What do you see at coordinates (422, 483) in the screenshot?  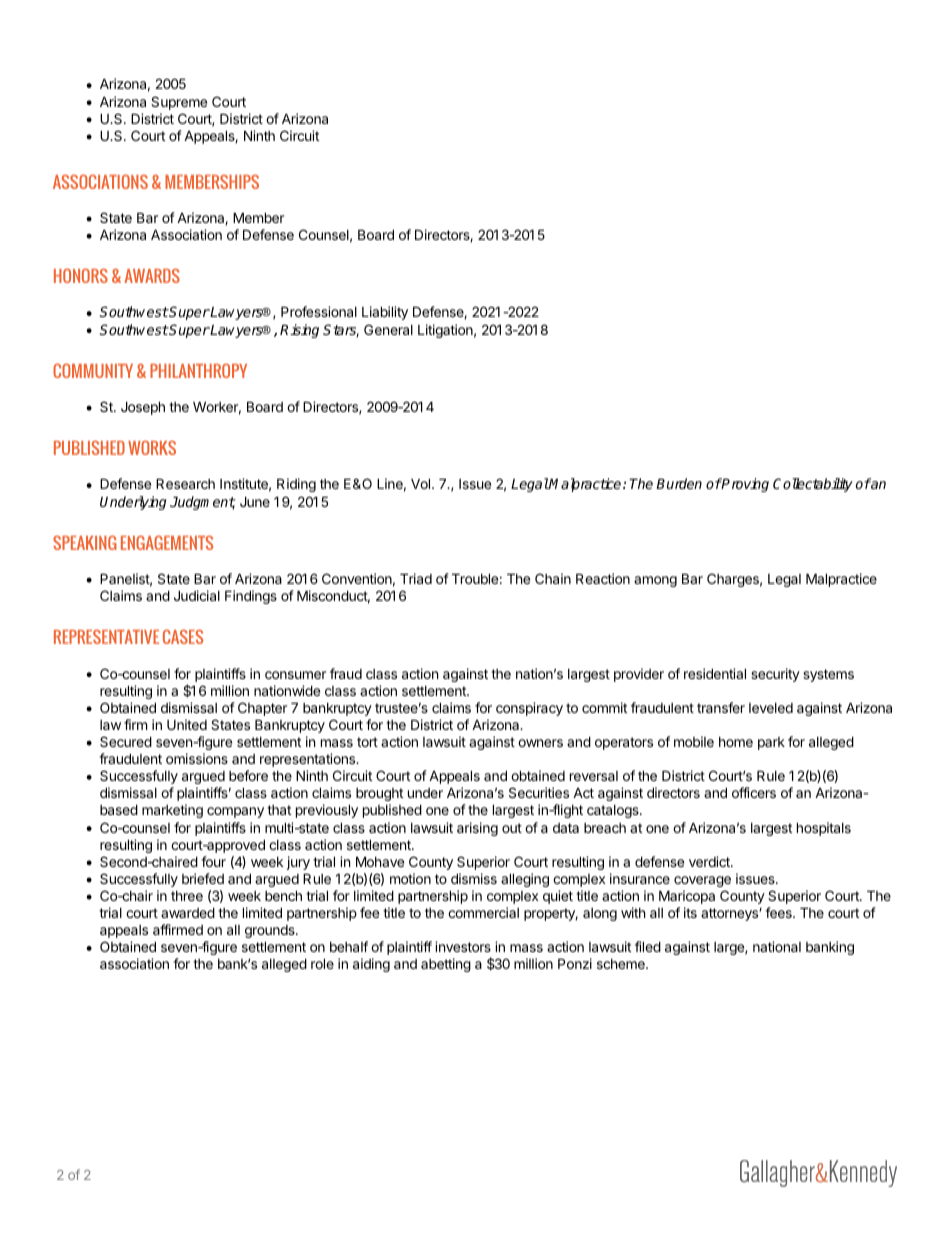 I see `Vol` at bounding box center [422, 483].
